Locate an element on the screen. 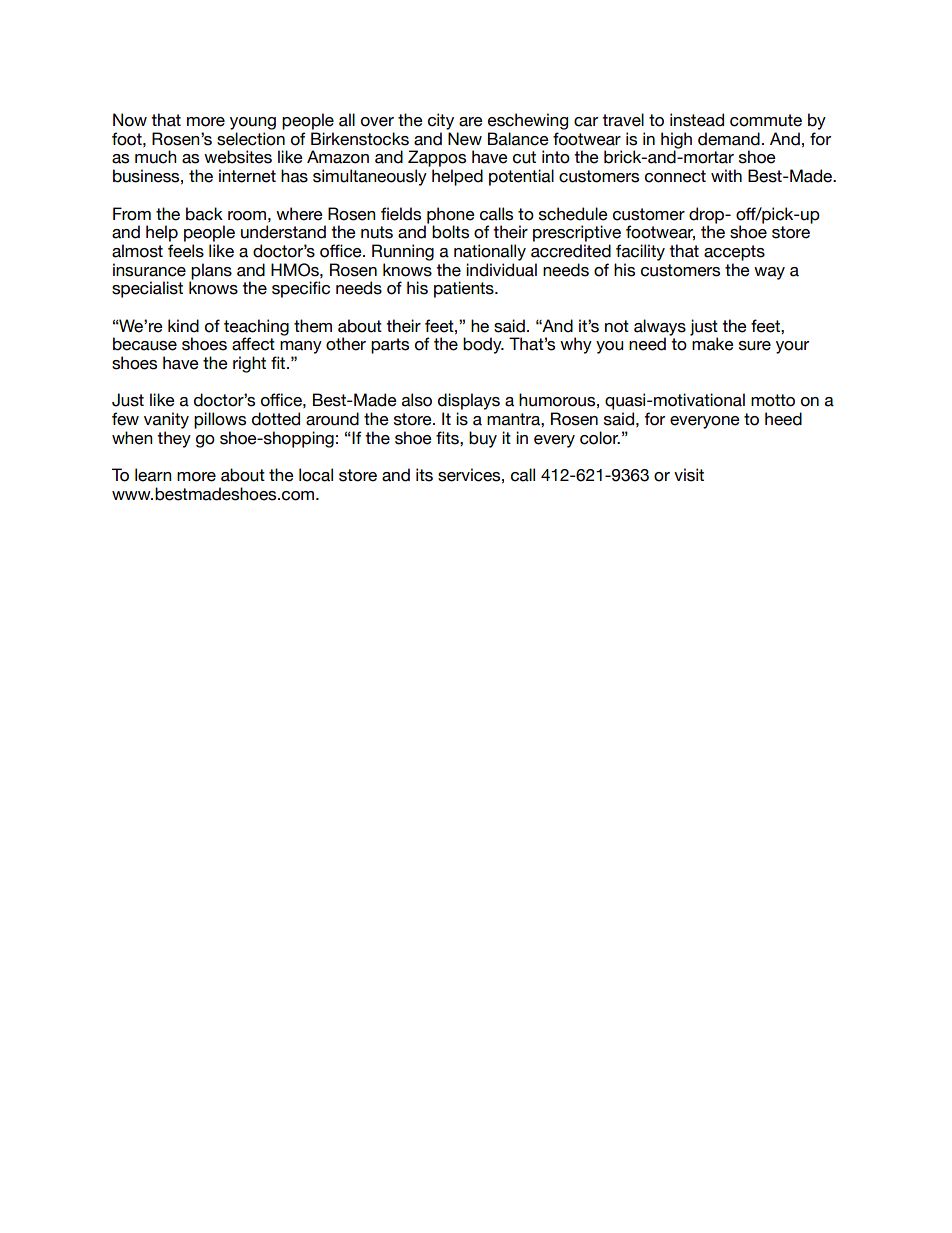 The width and height of the screenshot is (952, 1233). make is located at coordinates (713, 344).
